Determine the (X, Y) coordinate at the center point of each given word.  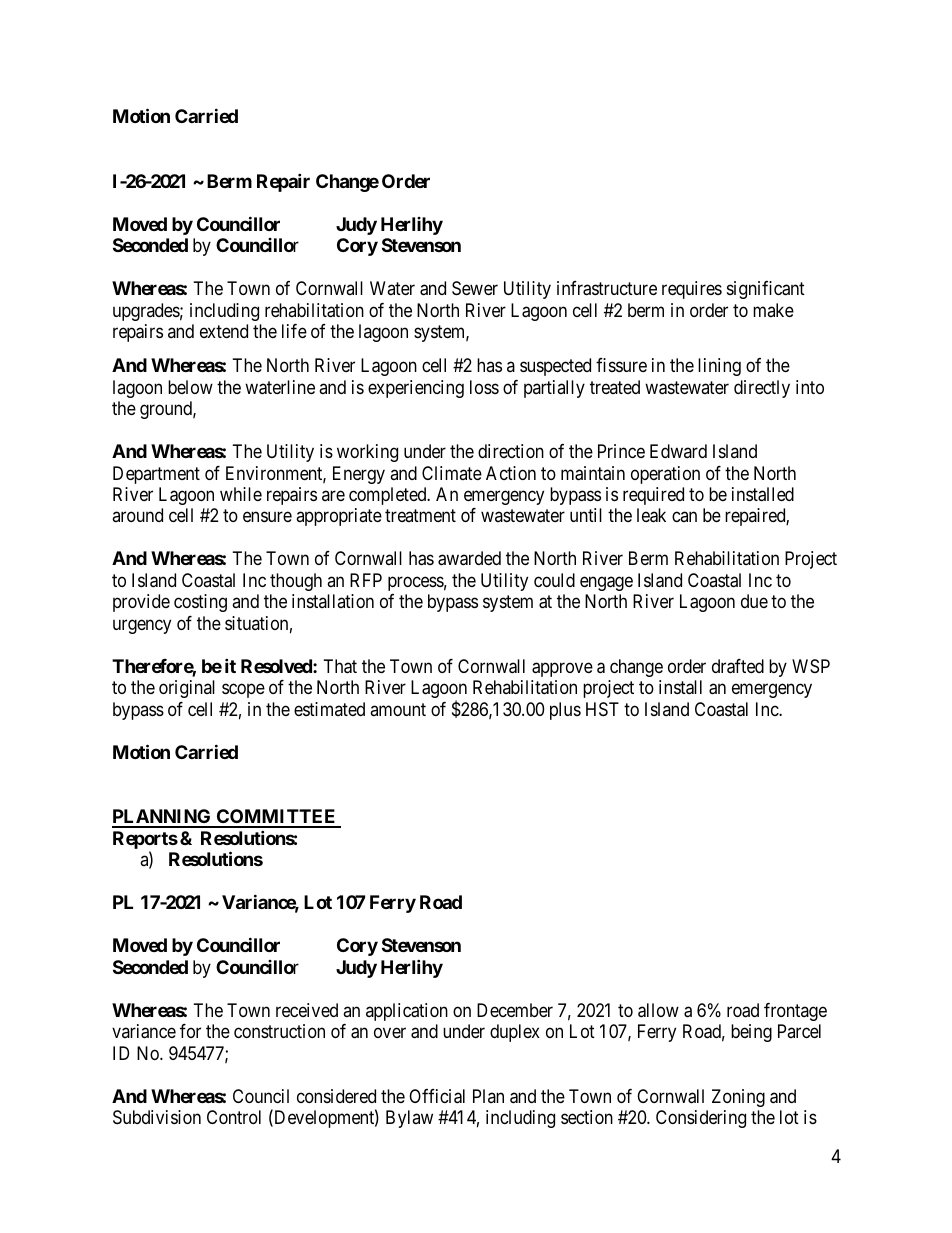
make (773, 310)
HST (602, 709)
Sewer (475, 288)
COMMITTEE (277, 818)
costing (200, 603)
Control (234, 1117)
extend (224, 331)
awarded (469, 558)
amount (398, 709)
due (754, 601)
